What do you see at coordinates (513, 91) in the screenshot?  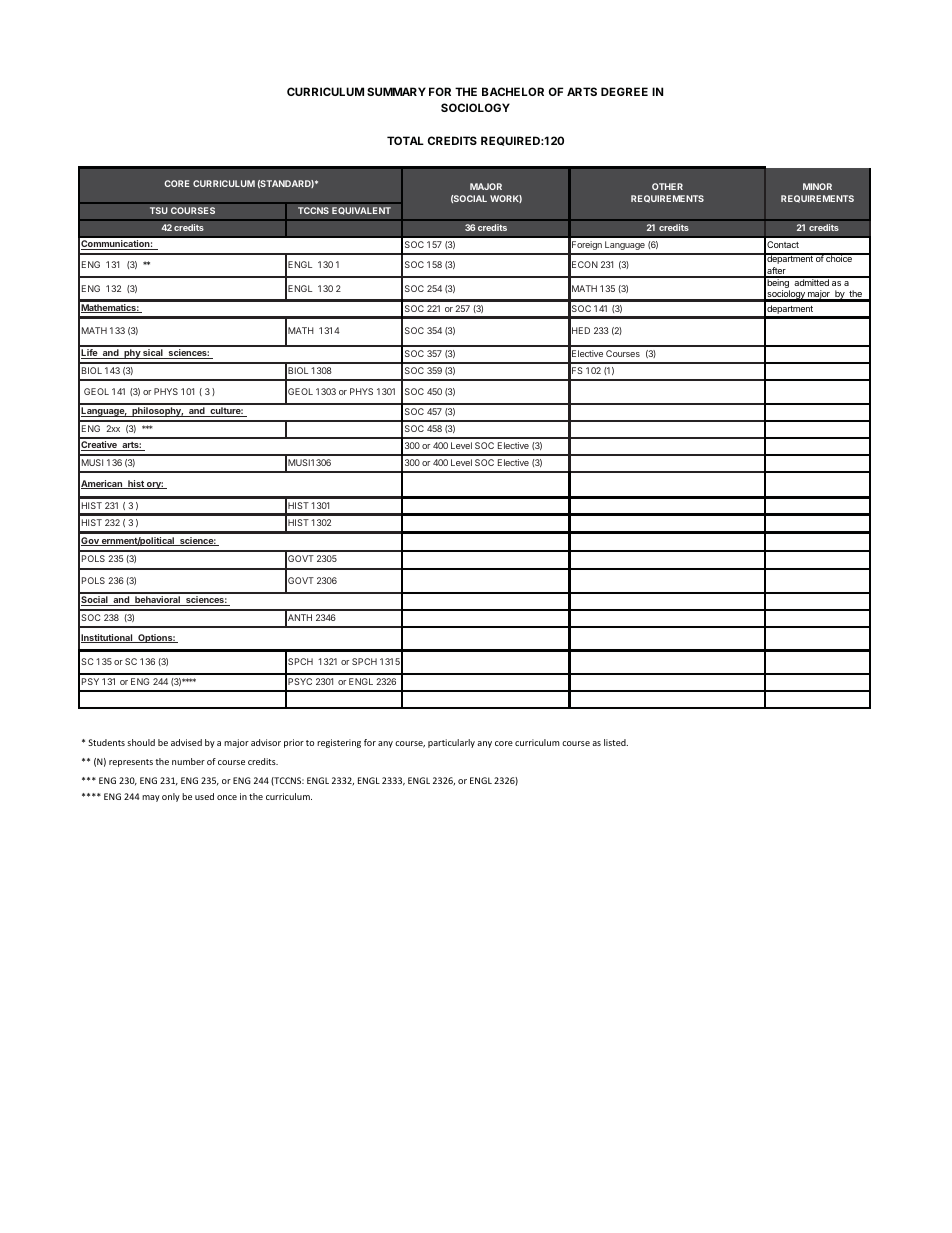 I see `BACHELOR` at bounding box center [513, 91].
